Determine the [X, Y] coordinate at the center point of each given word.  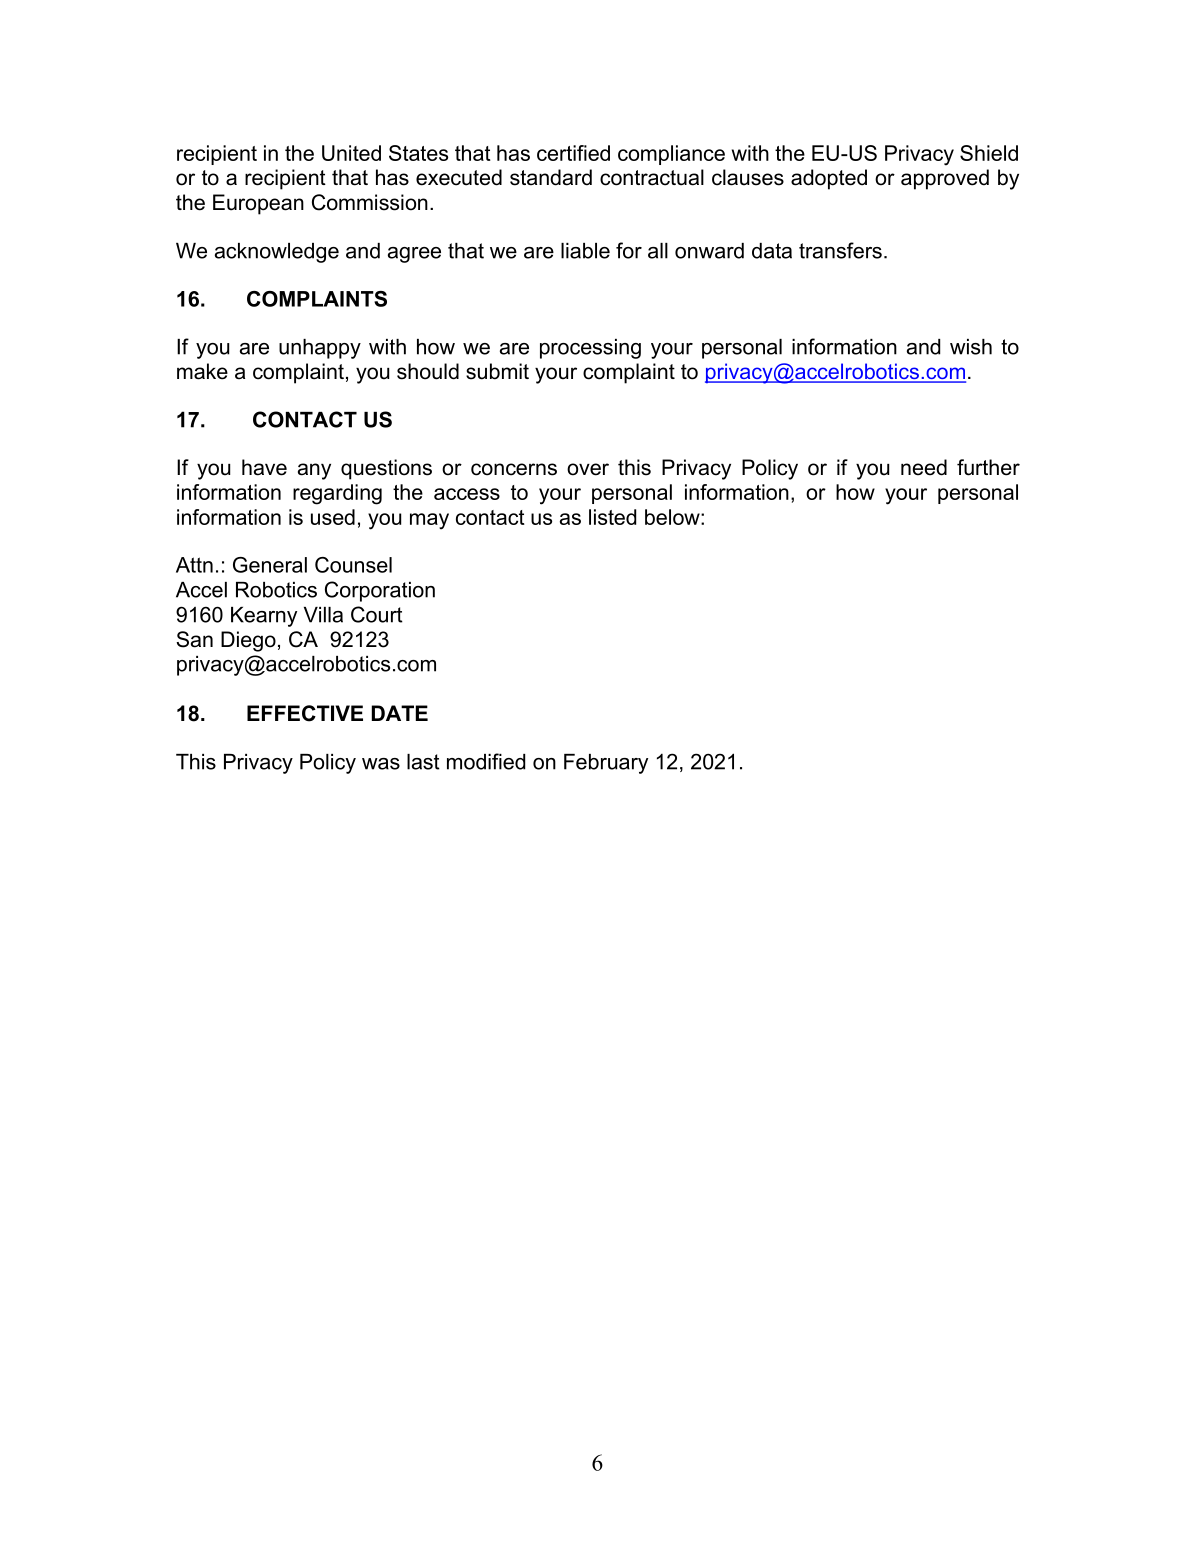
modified [486, 761]
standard [551, 177]
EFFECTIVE [305, 713]
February [606, 764]
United [351, 153]
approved [945, 179]
